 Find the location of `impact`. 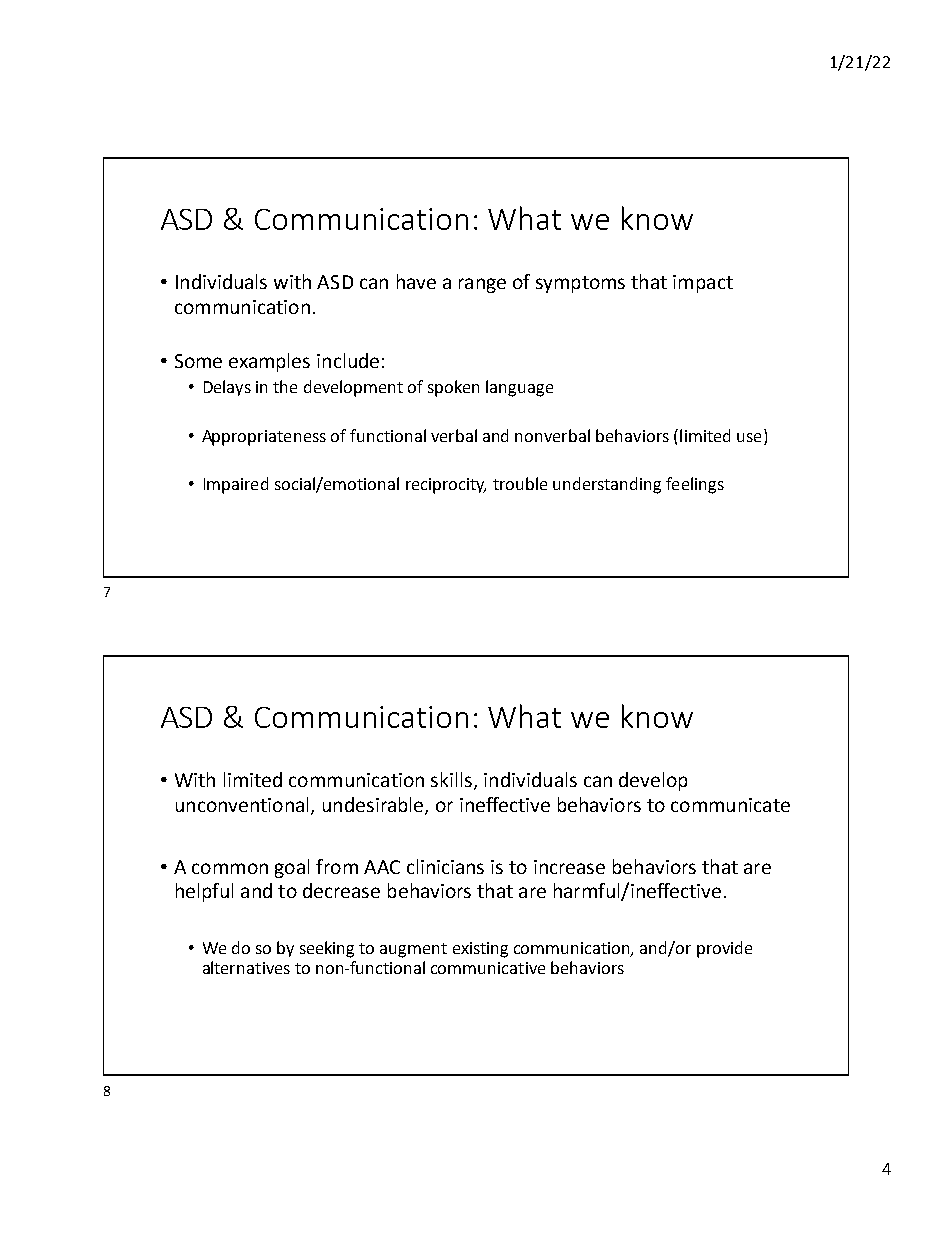

impact is located at coordinates (703, 284).
